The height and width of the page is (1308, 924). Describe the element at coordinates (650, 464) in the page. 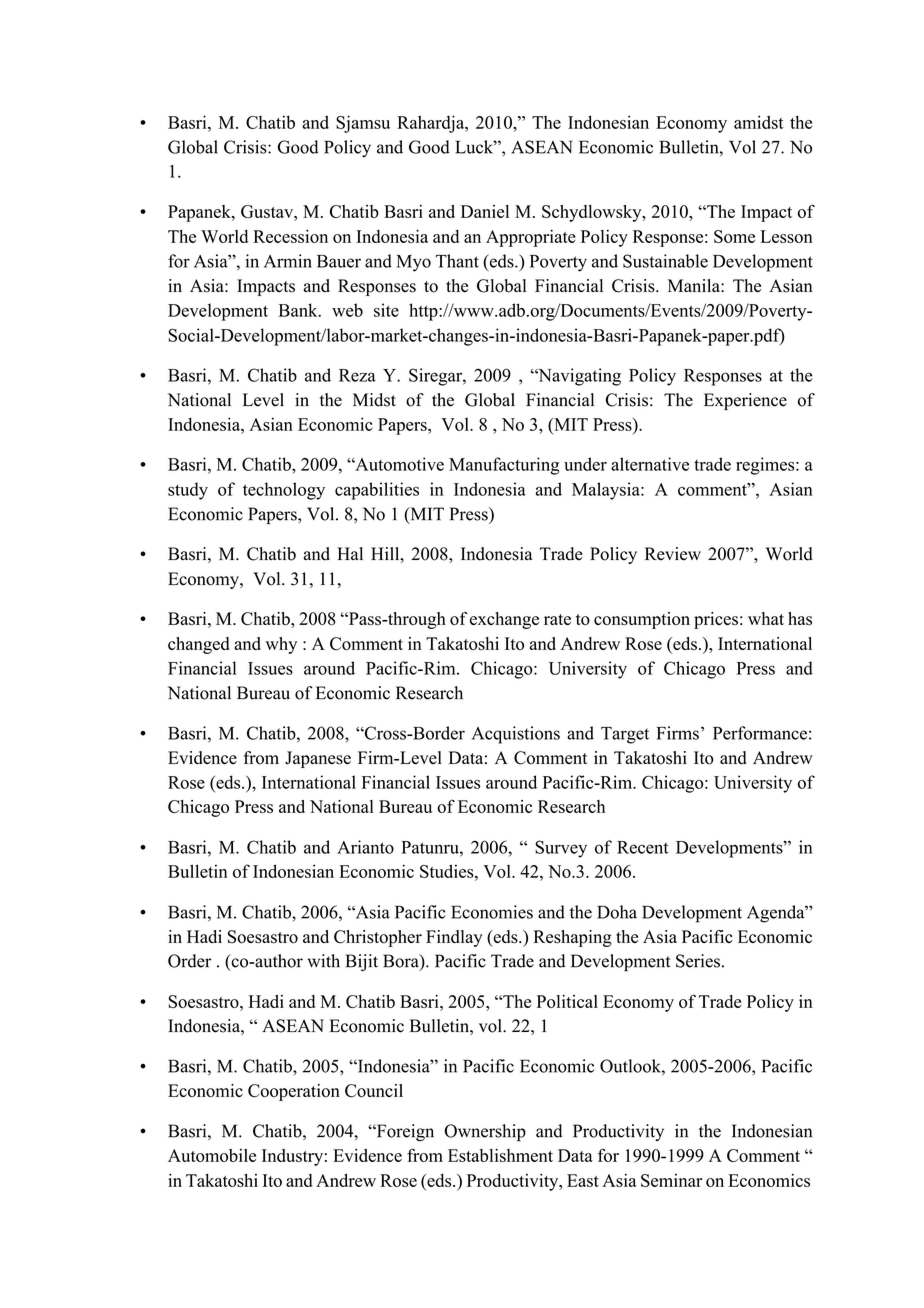

I see `alternative` at that location.
